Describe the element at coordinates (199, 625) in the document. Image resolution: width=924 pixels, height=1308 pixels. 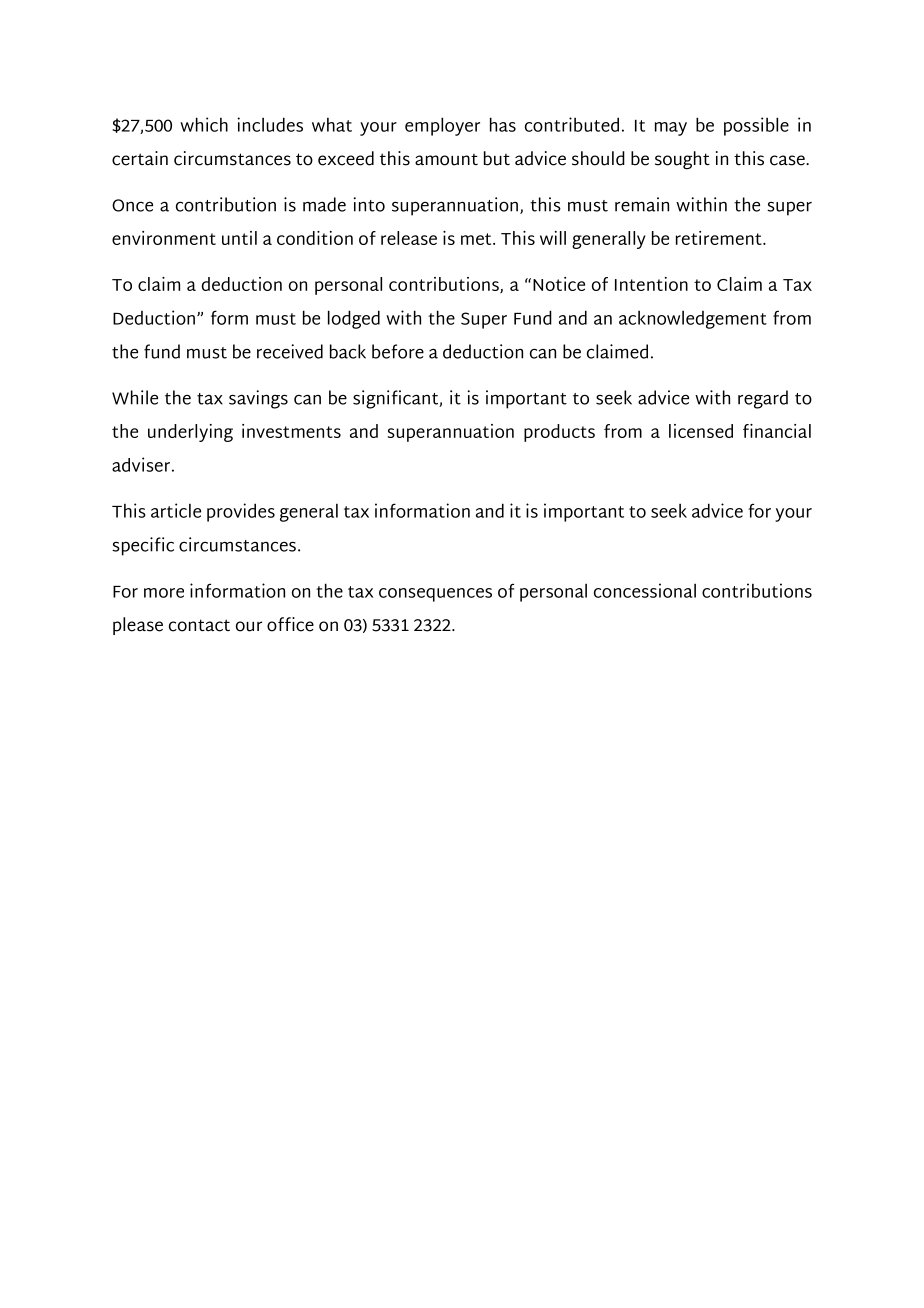
I see `contact` at that location.
